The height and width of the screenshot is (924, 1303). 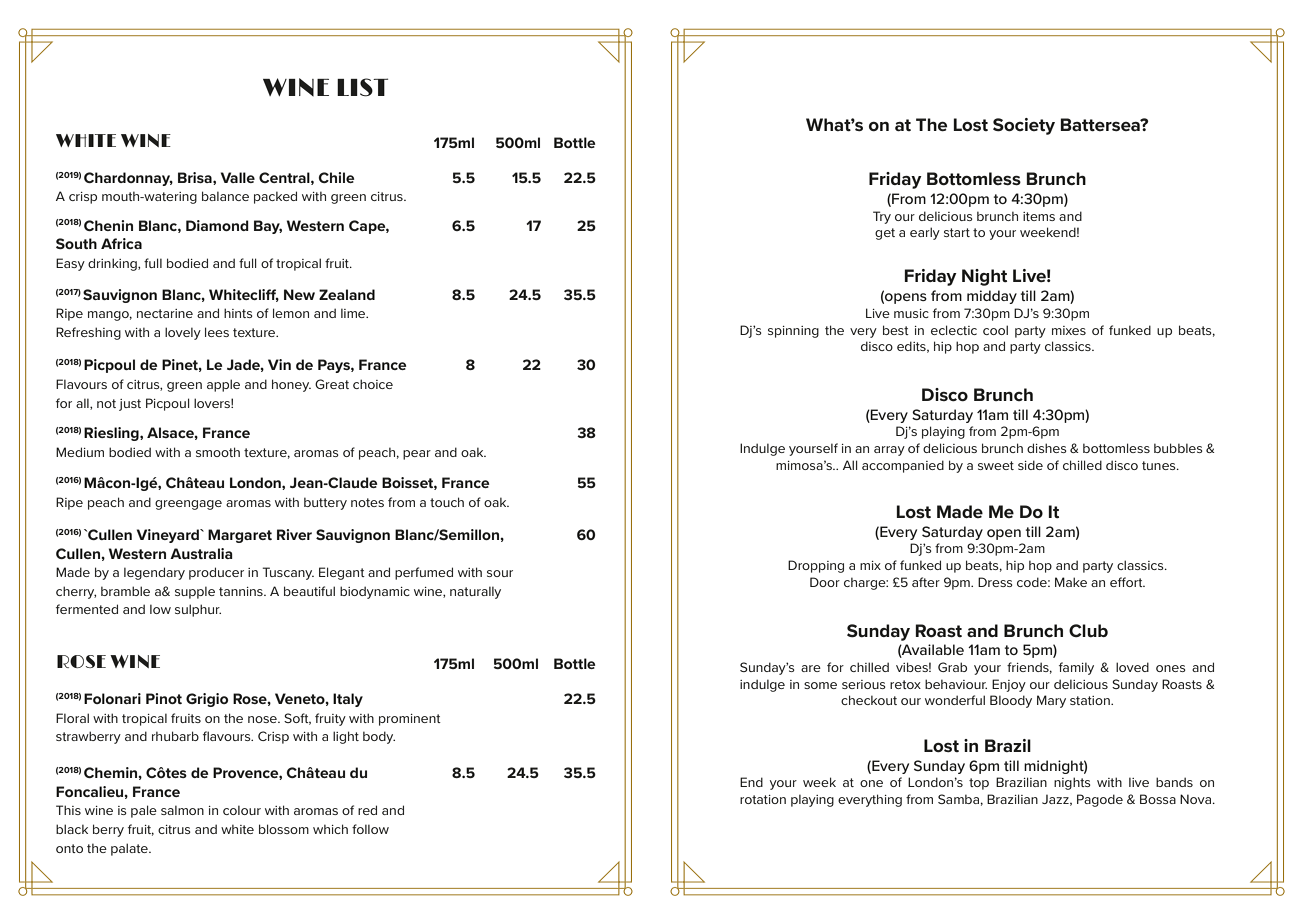 I want to click on some, so click(x=820, y=685).
